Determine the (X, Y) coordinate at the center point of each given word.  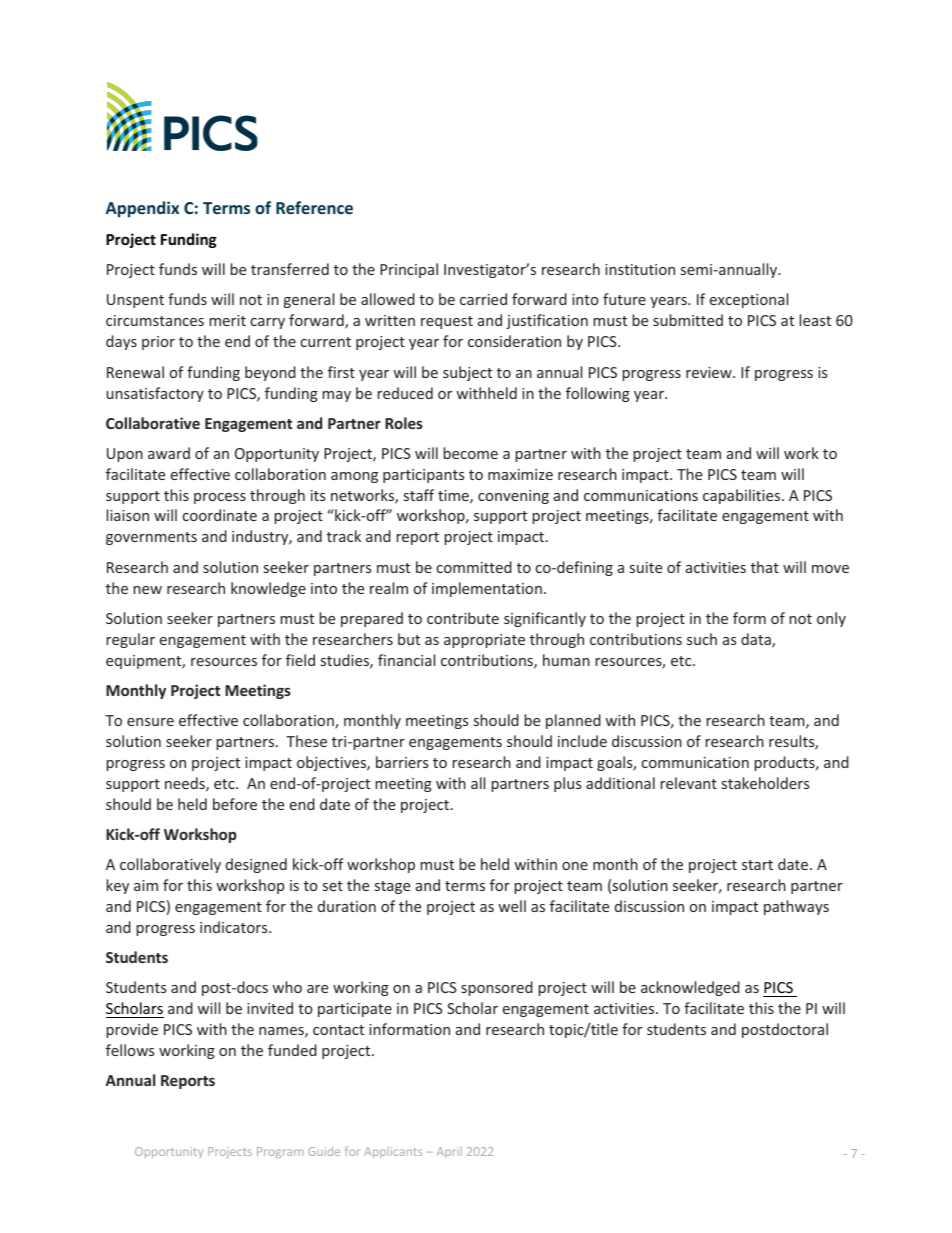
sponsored (497, 988)
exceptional (749, 300)
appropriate (484, 641)
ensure (150, 722)
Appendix (142, 209)
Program (280, 1152)
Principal (409, 270)
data (757, 640)
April (449, 1152)
